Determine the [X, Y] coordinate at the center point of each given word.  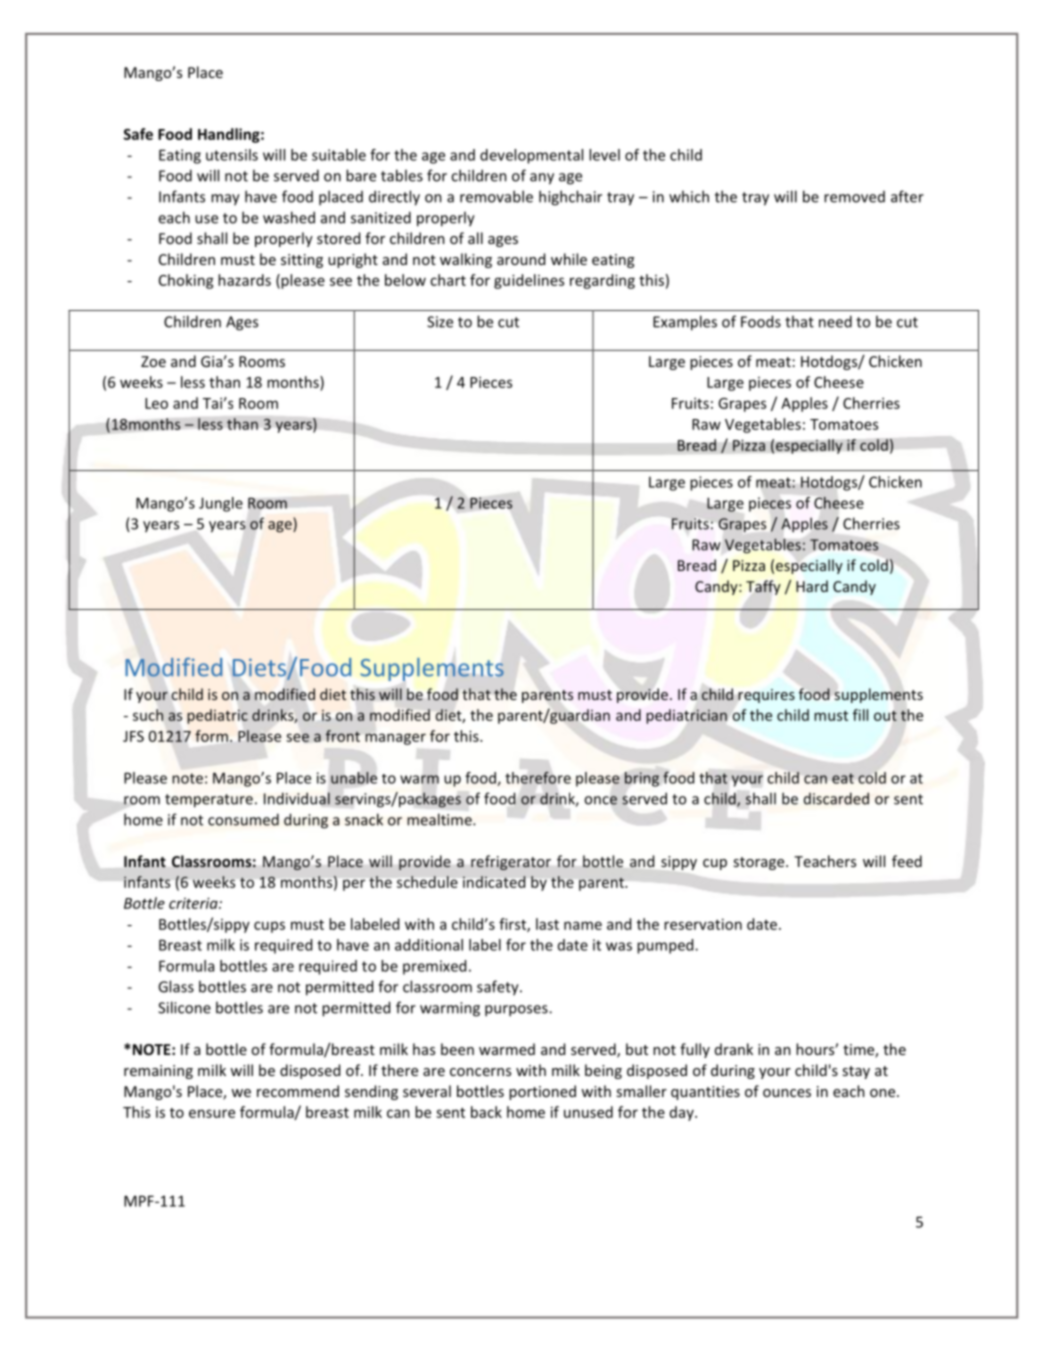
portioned [542, 1092]
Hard [812, 586]
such [148, 715]
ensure [212, 1113]
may [225, 200]
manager [395, 739]
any [542, 179]
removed [854, 197]
